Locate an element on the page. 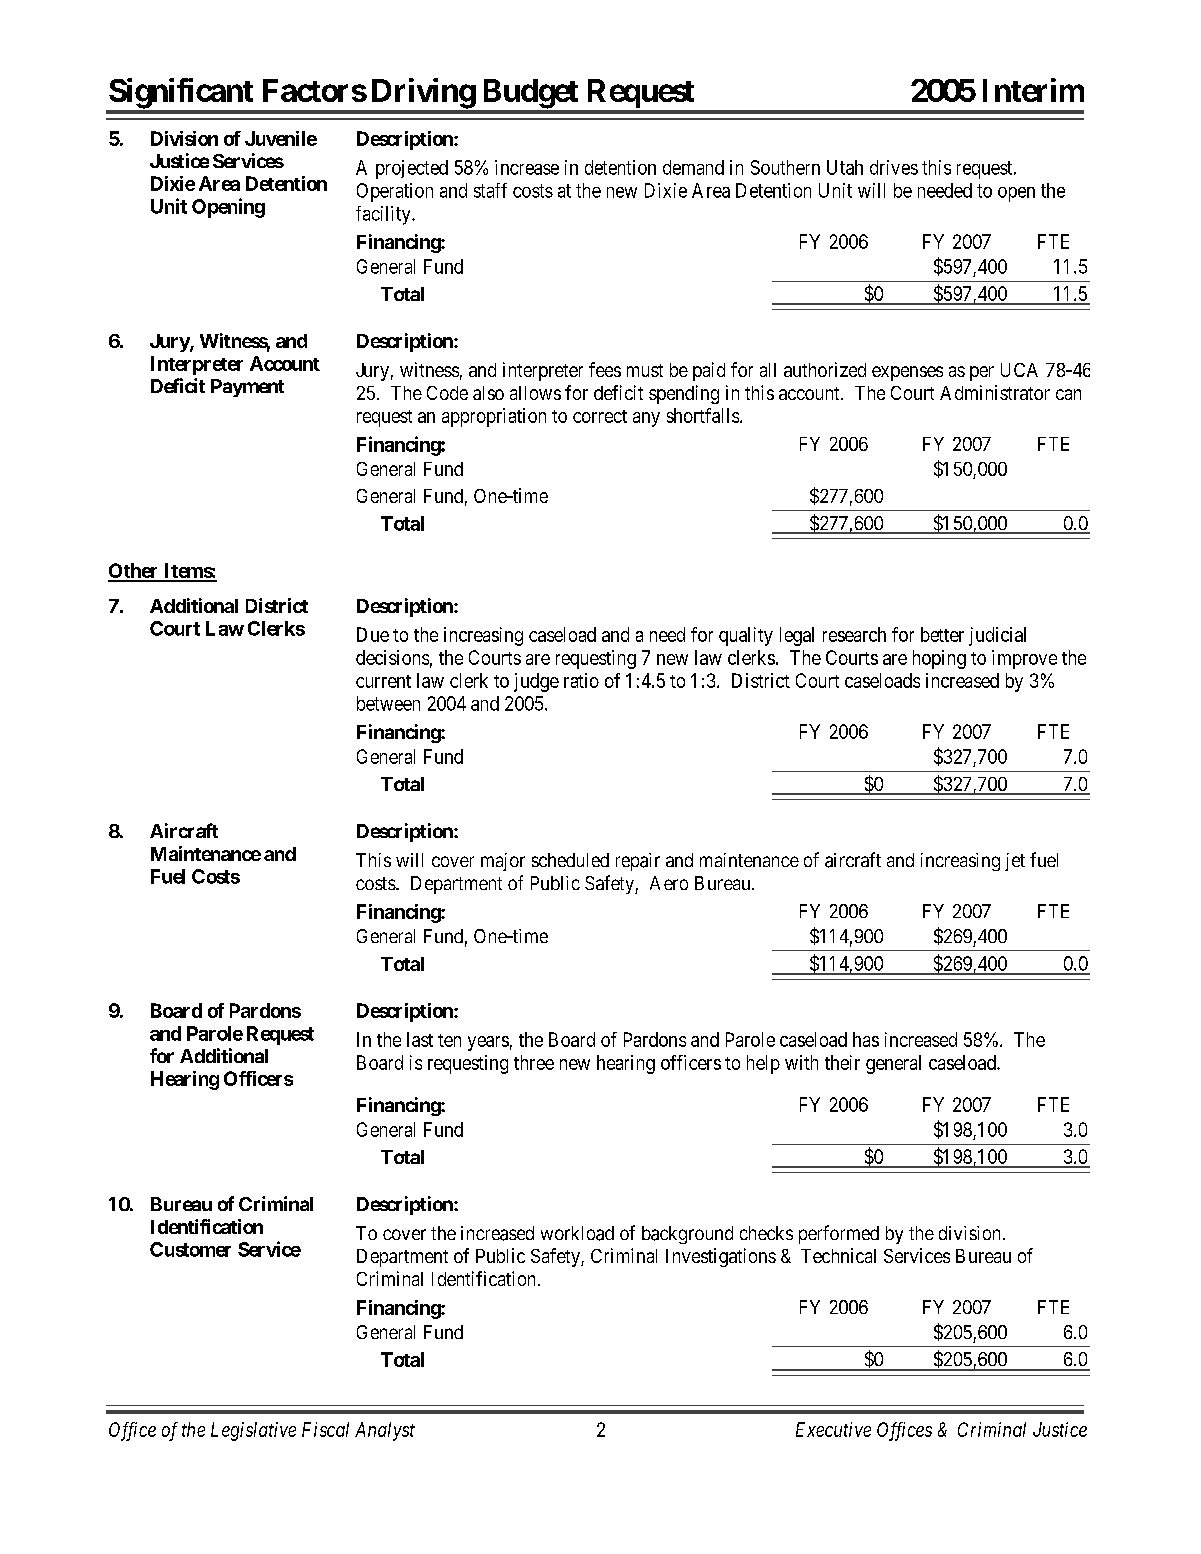  Payment is located at coordinates (247, 388).
